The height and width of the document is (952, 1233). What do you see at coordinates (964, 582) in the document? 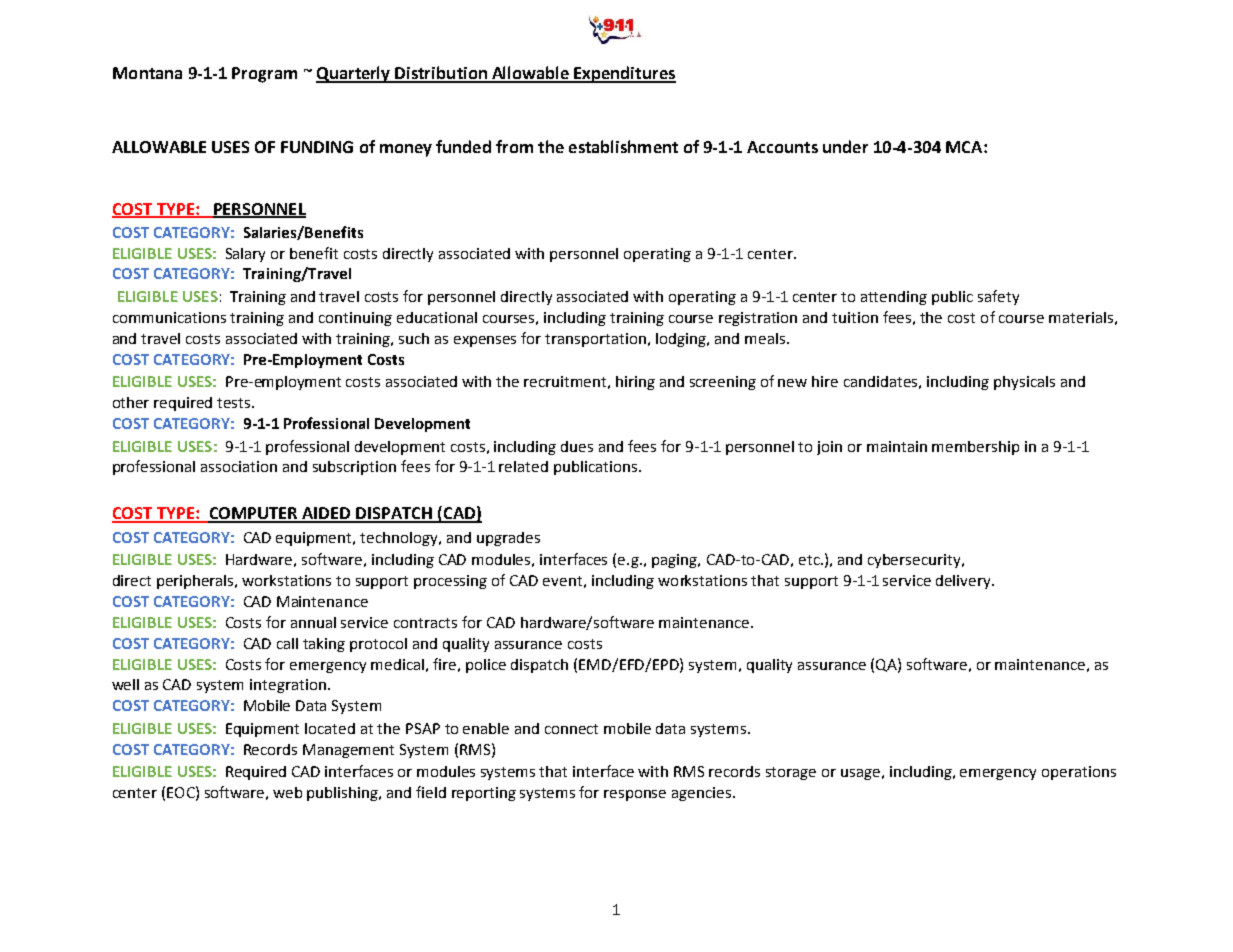
I see `delivery` at bounding box center [964, 582].
